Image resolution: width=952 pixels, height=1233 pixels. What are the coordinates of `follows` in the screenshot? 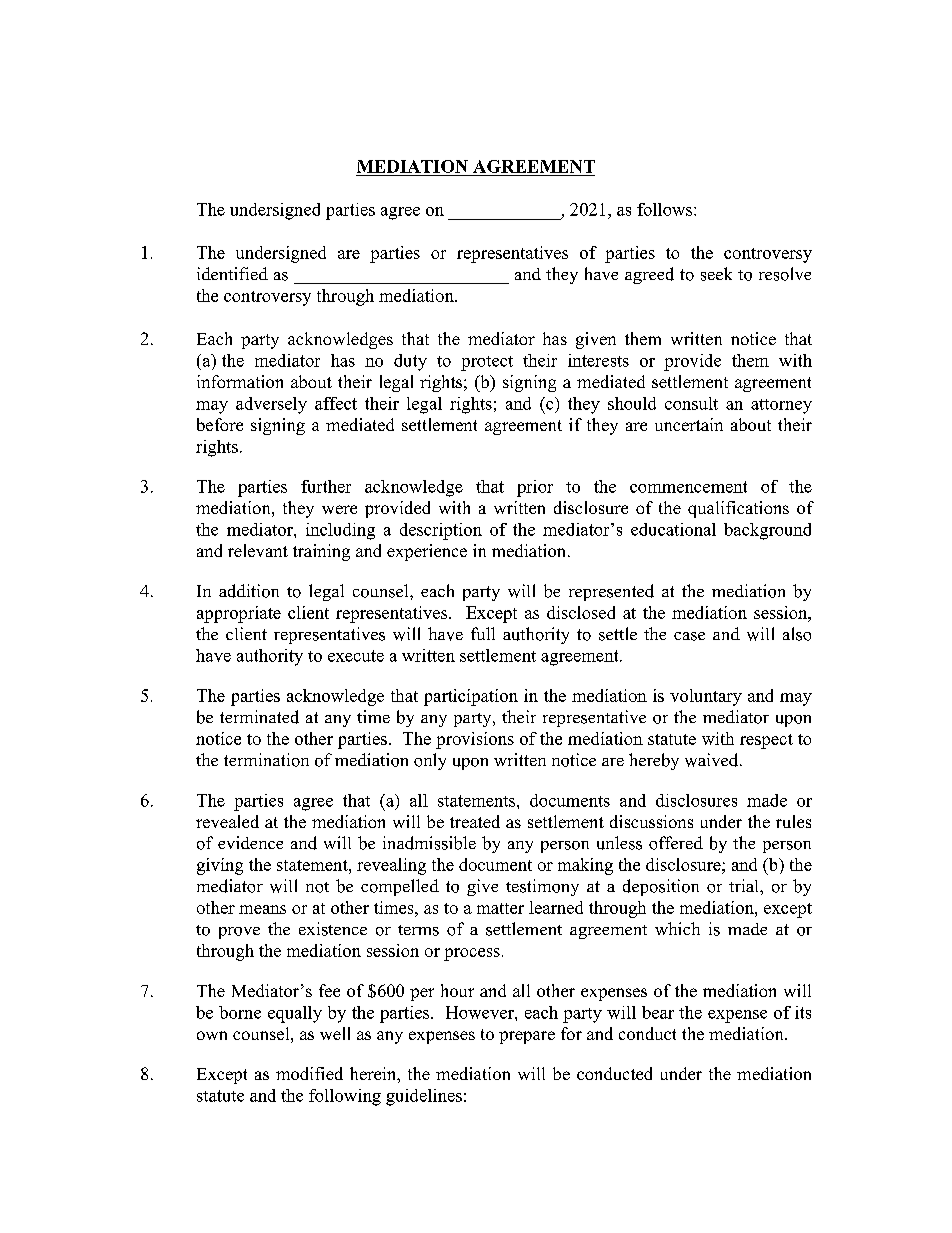 It's located at (666, 209).
